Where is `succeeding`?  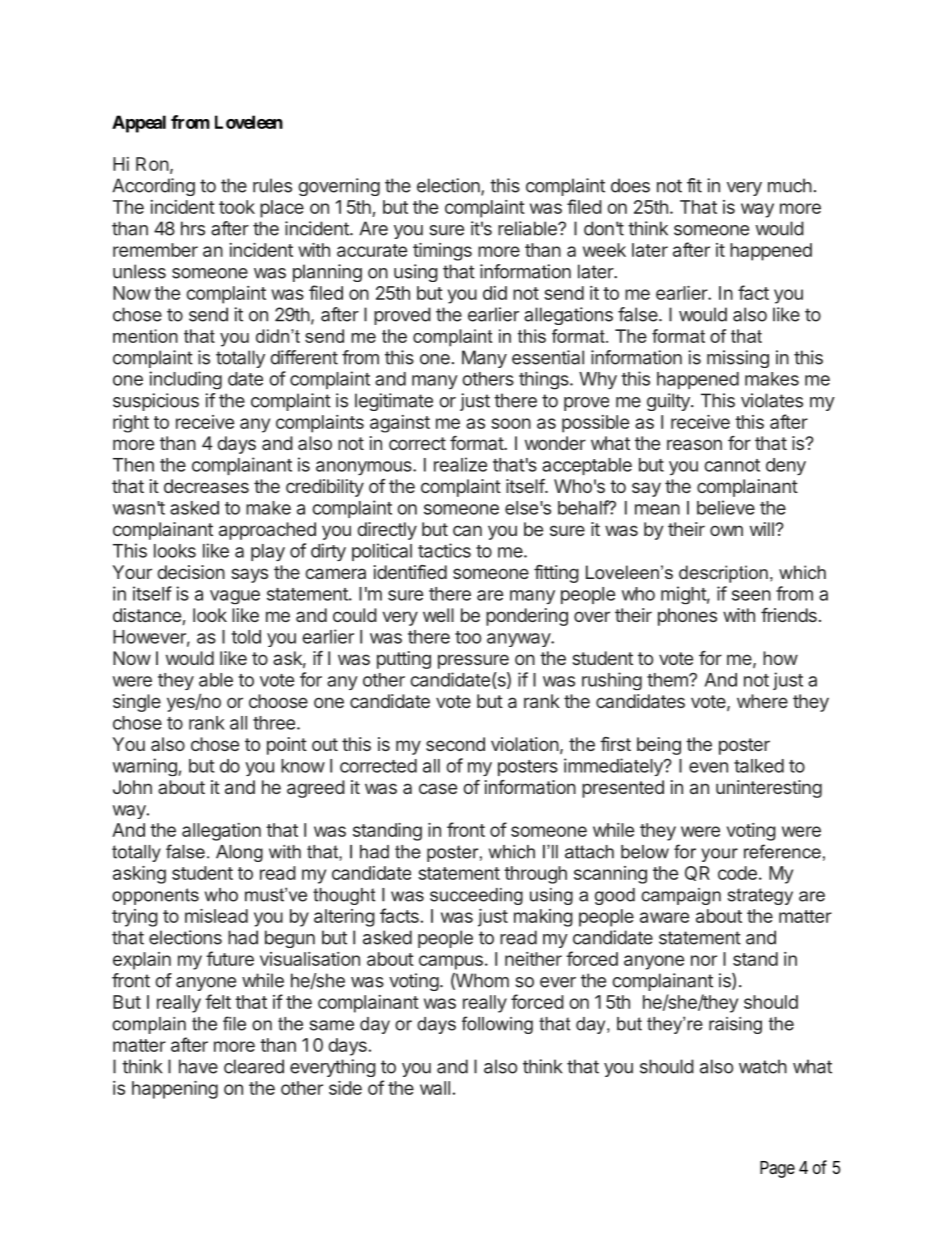 succeeding is located at coordinates (476, 896).
